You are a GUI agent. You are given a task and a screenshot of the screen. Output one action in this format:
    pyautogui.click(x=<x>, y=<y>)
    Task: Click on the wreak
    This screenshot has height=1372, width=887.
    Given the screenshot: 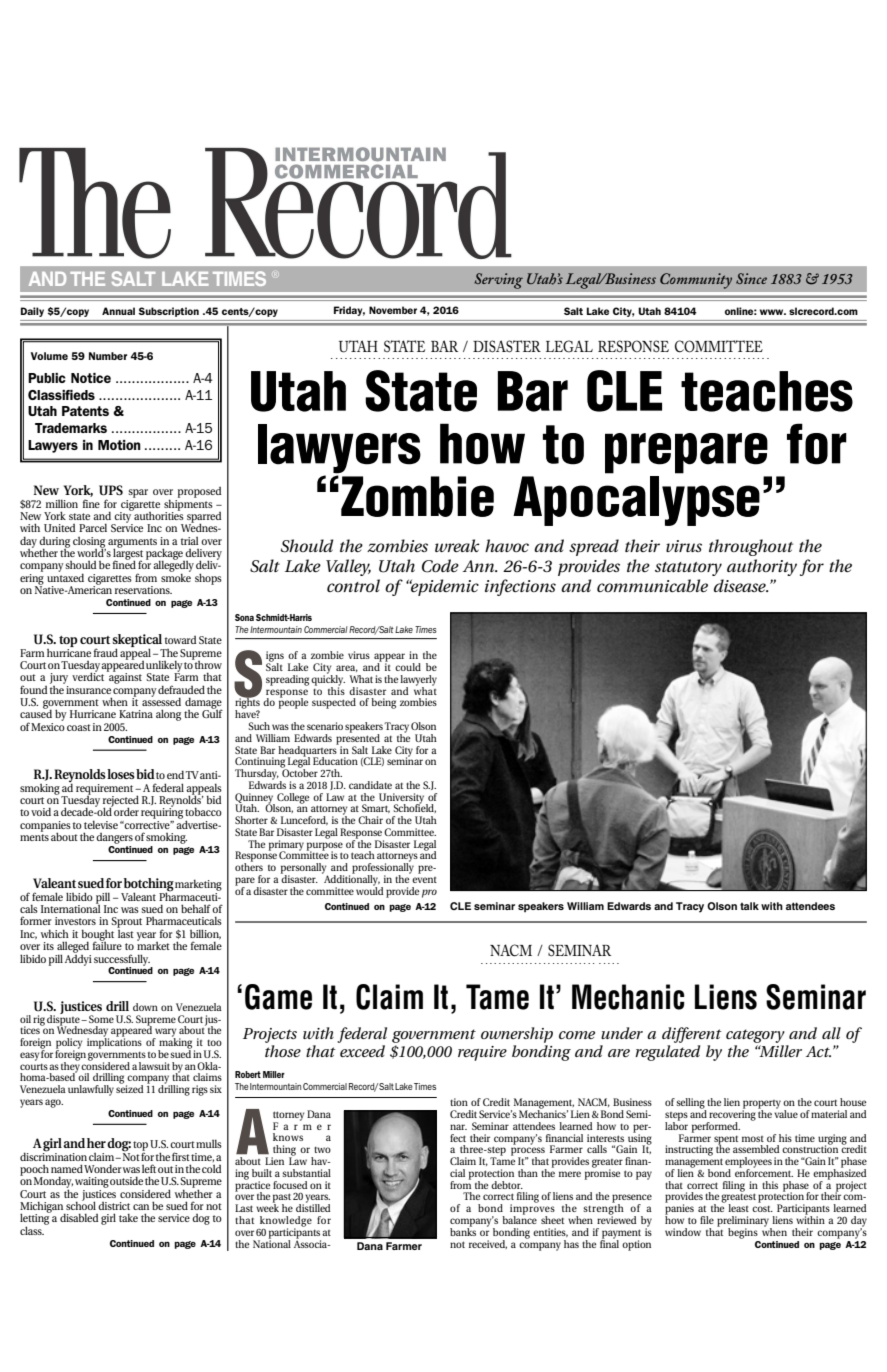 What is the action you would take?
    pyautogui.click(x=457, y=545)
